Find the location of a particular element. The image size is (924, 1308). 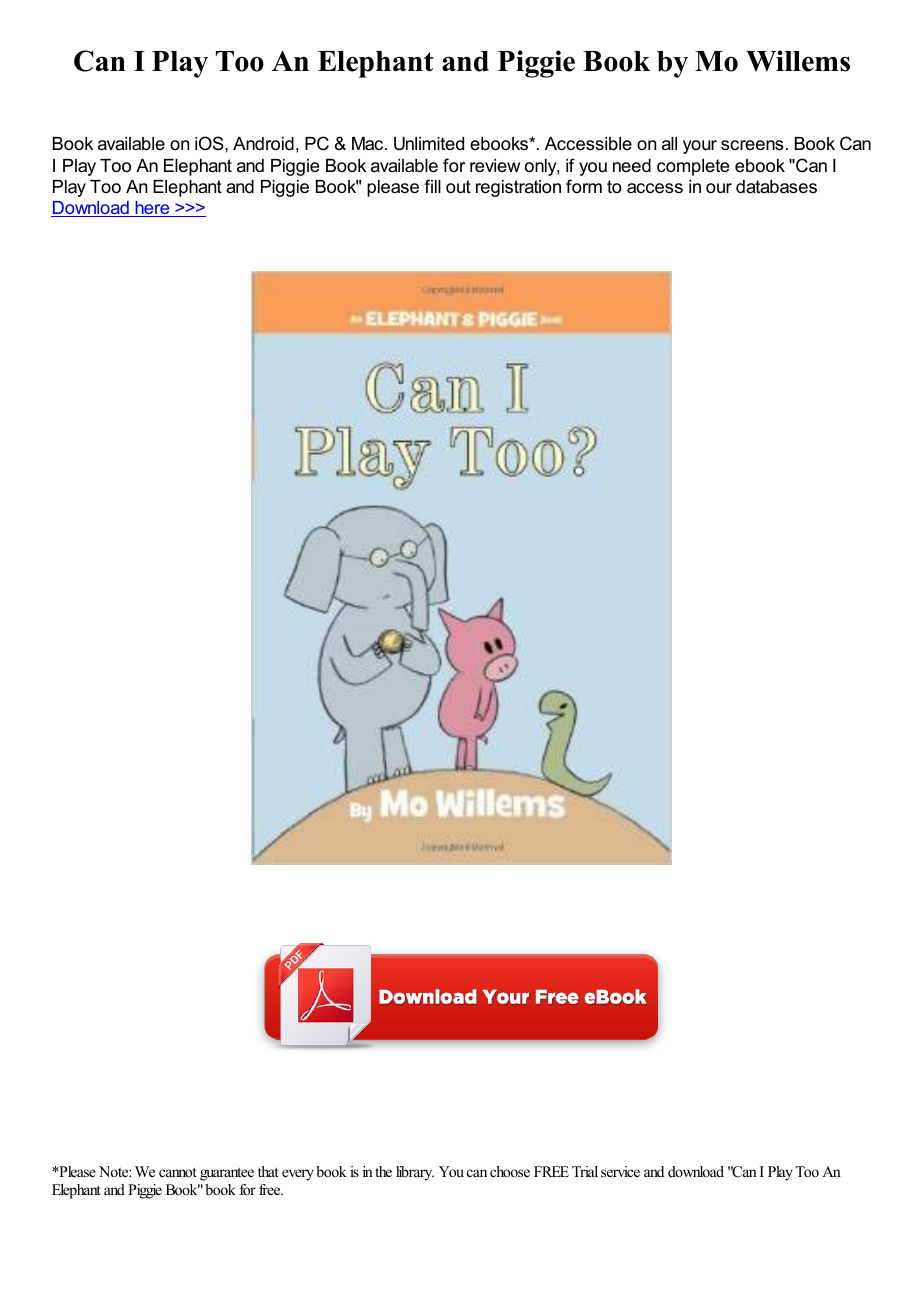

Android is located at coordinates (263, 144).
